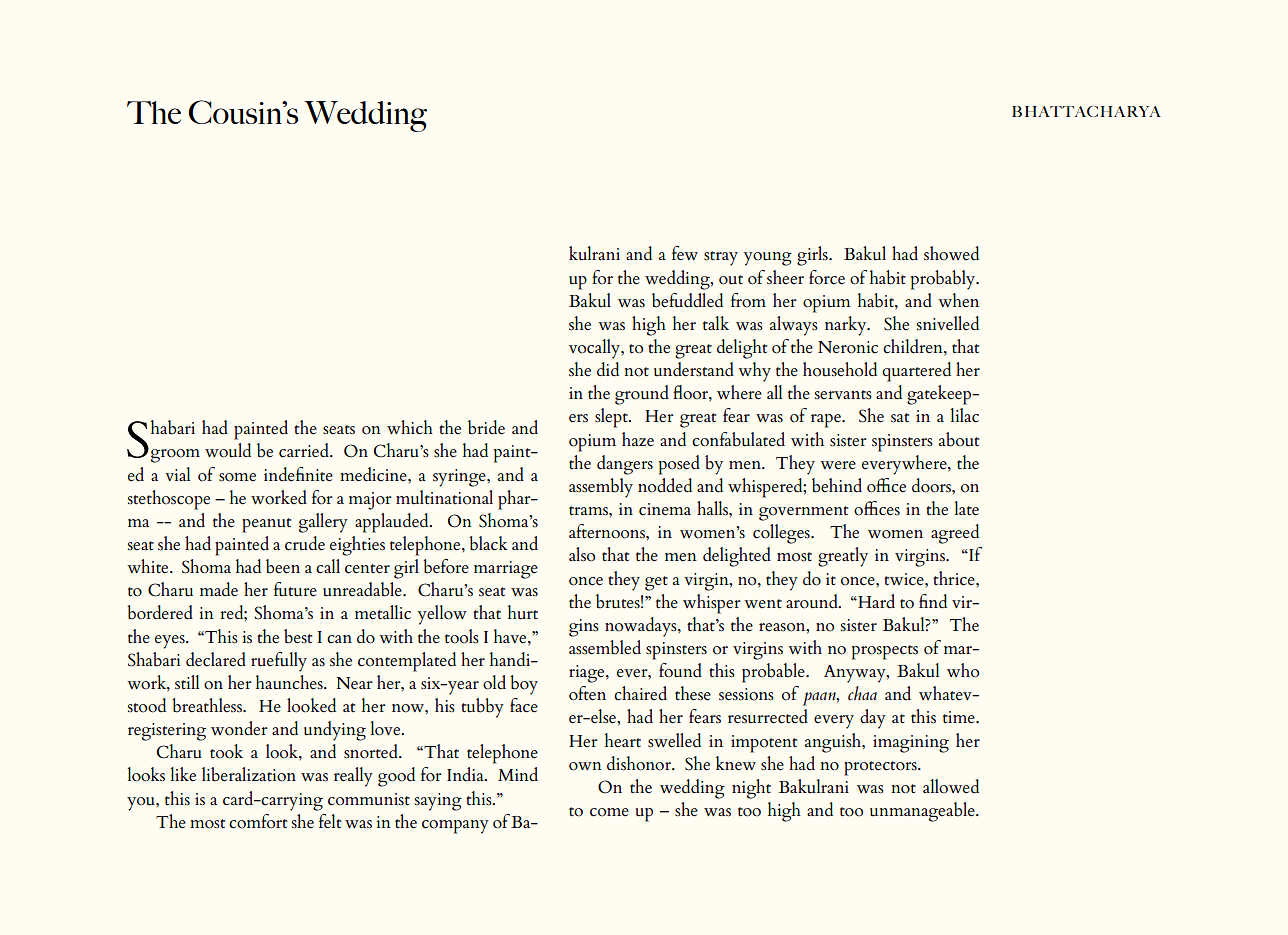 This screenshot has width=1288, height=935. Describe the element at coordinates (305, 543) in the screenshot. I see `crude` at that location.
